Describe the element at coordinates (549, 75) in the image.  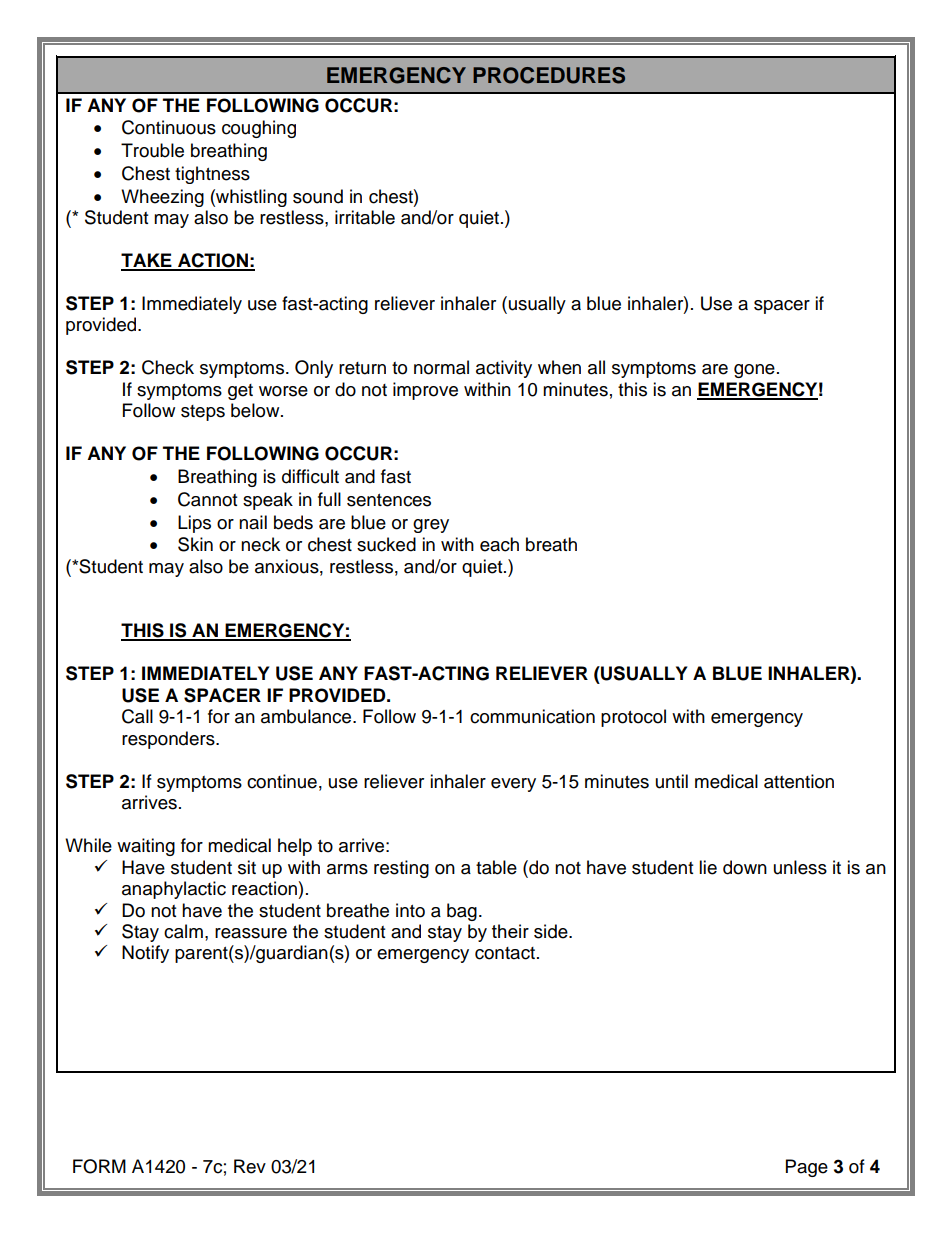
I see `PROCEDURES` at that location.
